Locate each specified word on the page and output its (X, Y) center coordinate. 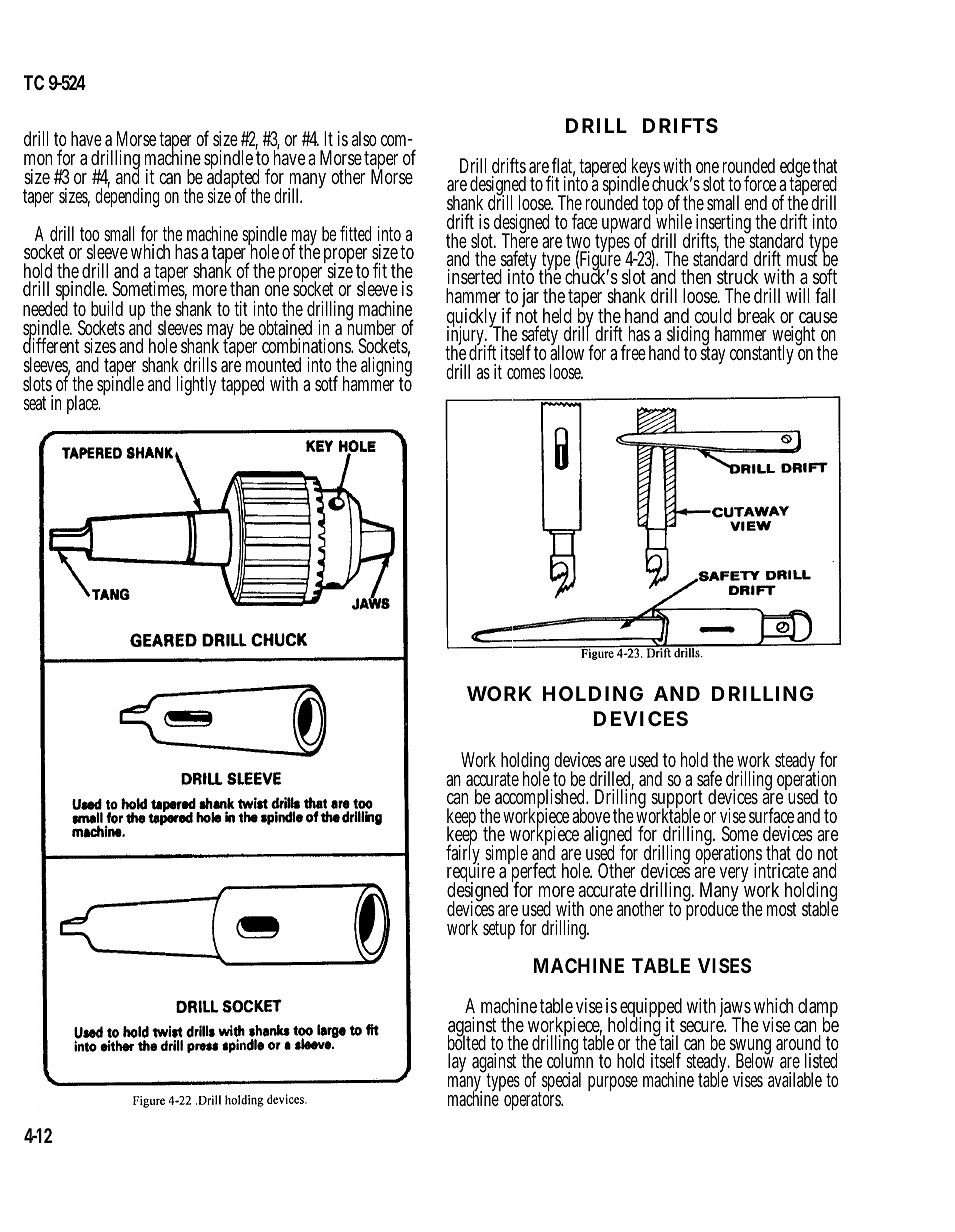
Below (755, 1059)
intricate (781, 871)
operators (533, 1101)
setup (499, 930)
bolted (467, 1043)
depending (127, 197)
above (591, 816)
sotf (326, 383)
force (760, 183)
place (84, 404)
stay (713, 355)
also (364, 139)
